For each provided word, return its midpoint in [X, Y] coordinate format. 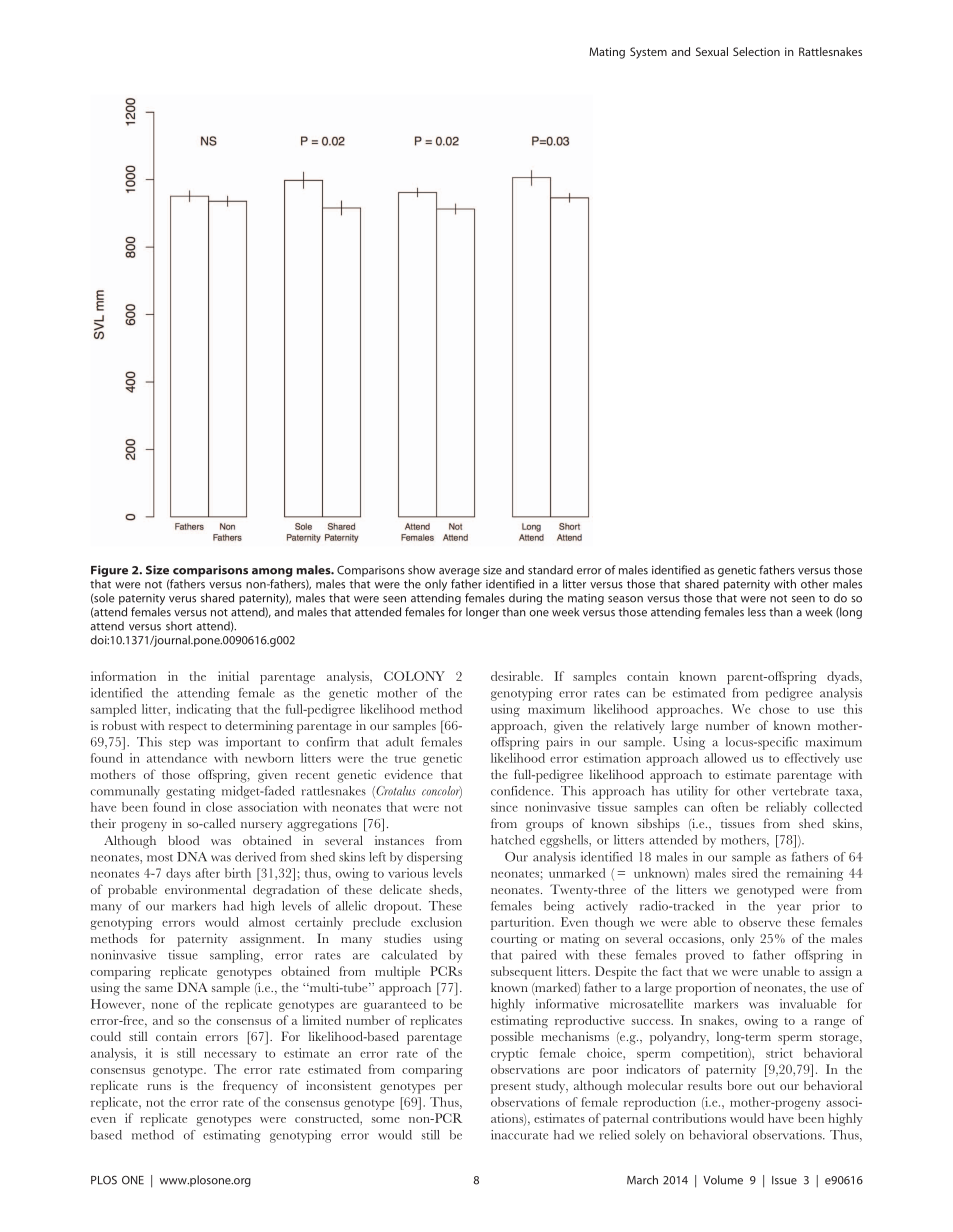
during [525, 599]
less [757, 612]
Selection [756, 51]
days [178, 874]
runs [159, 1087]
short [179, 626]
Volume [723, 1180]
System [648, 53]
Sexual [712, 51]
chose [774, 709]
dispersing [434, 858]
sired [745, 873]
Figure [109, 571]
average [459, 572]
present [511, 1088]
